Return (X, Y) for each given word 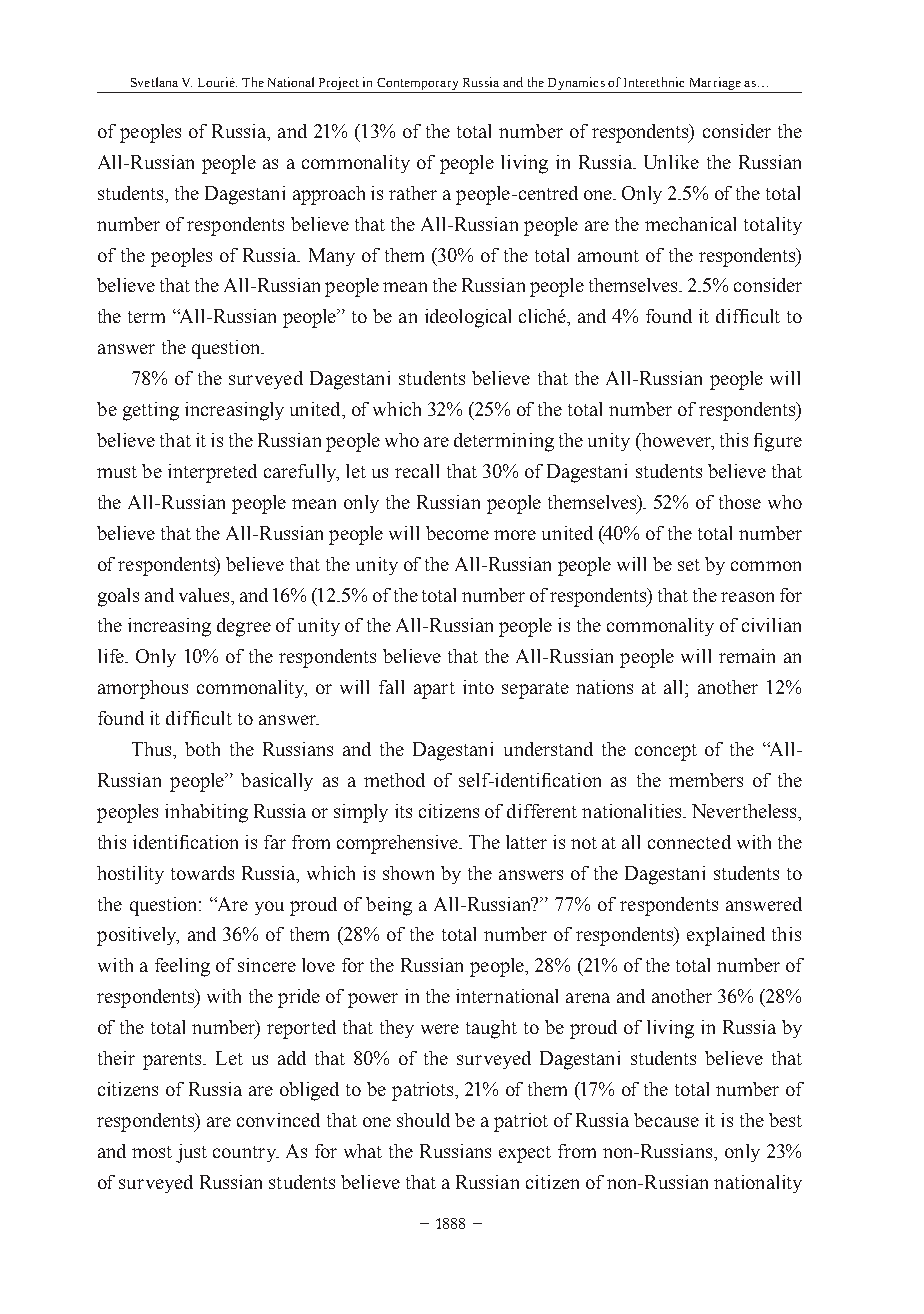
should (423, 1120)
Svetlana (154, 82)
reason (747, 597)
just (191, 1153)
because (666, 1120)
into (478, 687)
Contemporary (418, 85)
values (205, 595)
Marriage (714, 85)
